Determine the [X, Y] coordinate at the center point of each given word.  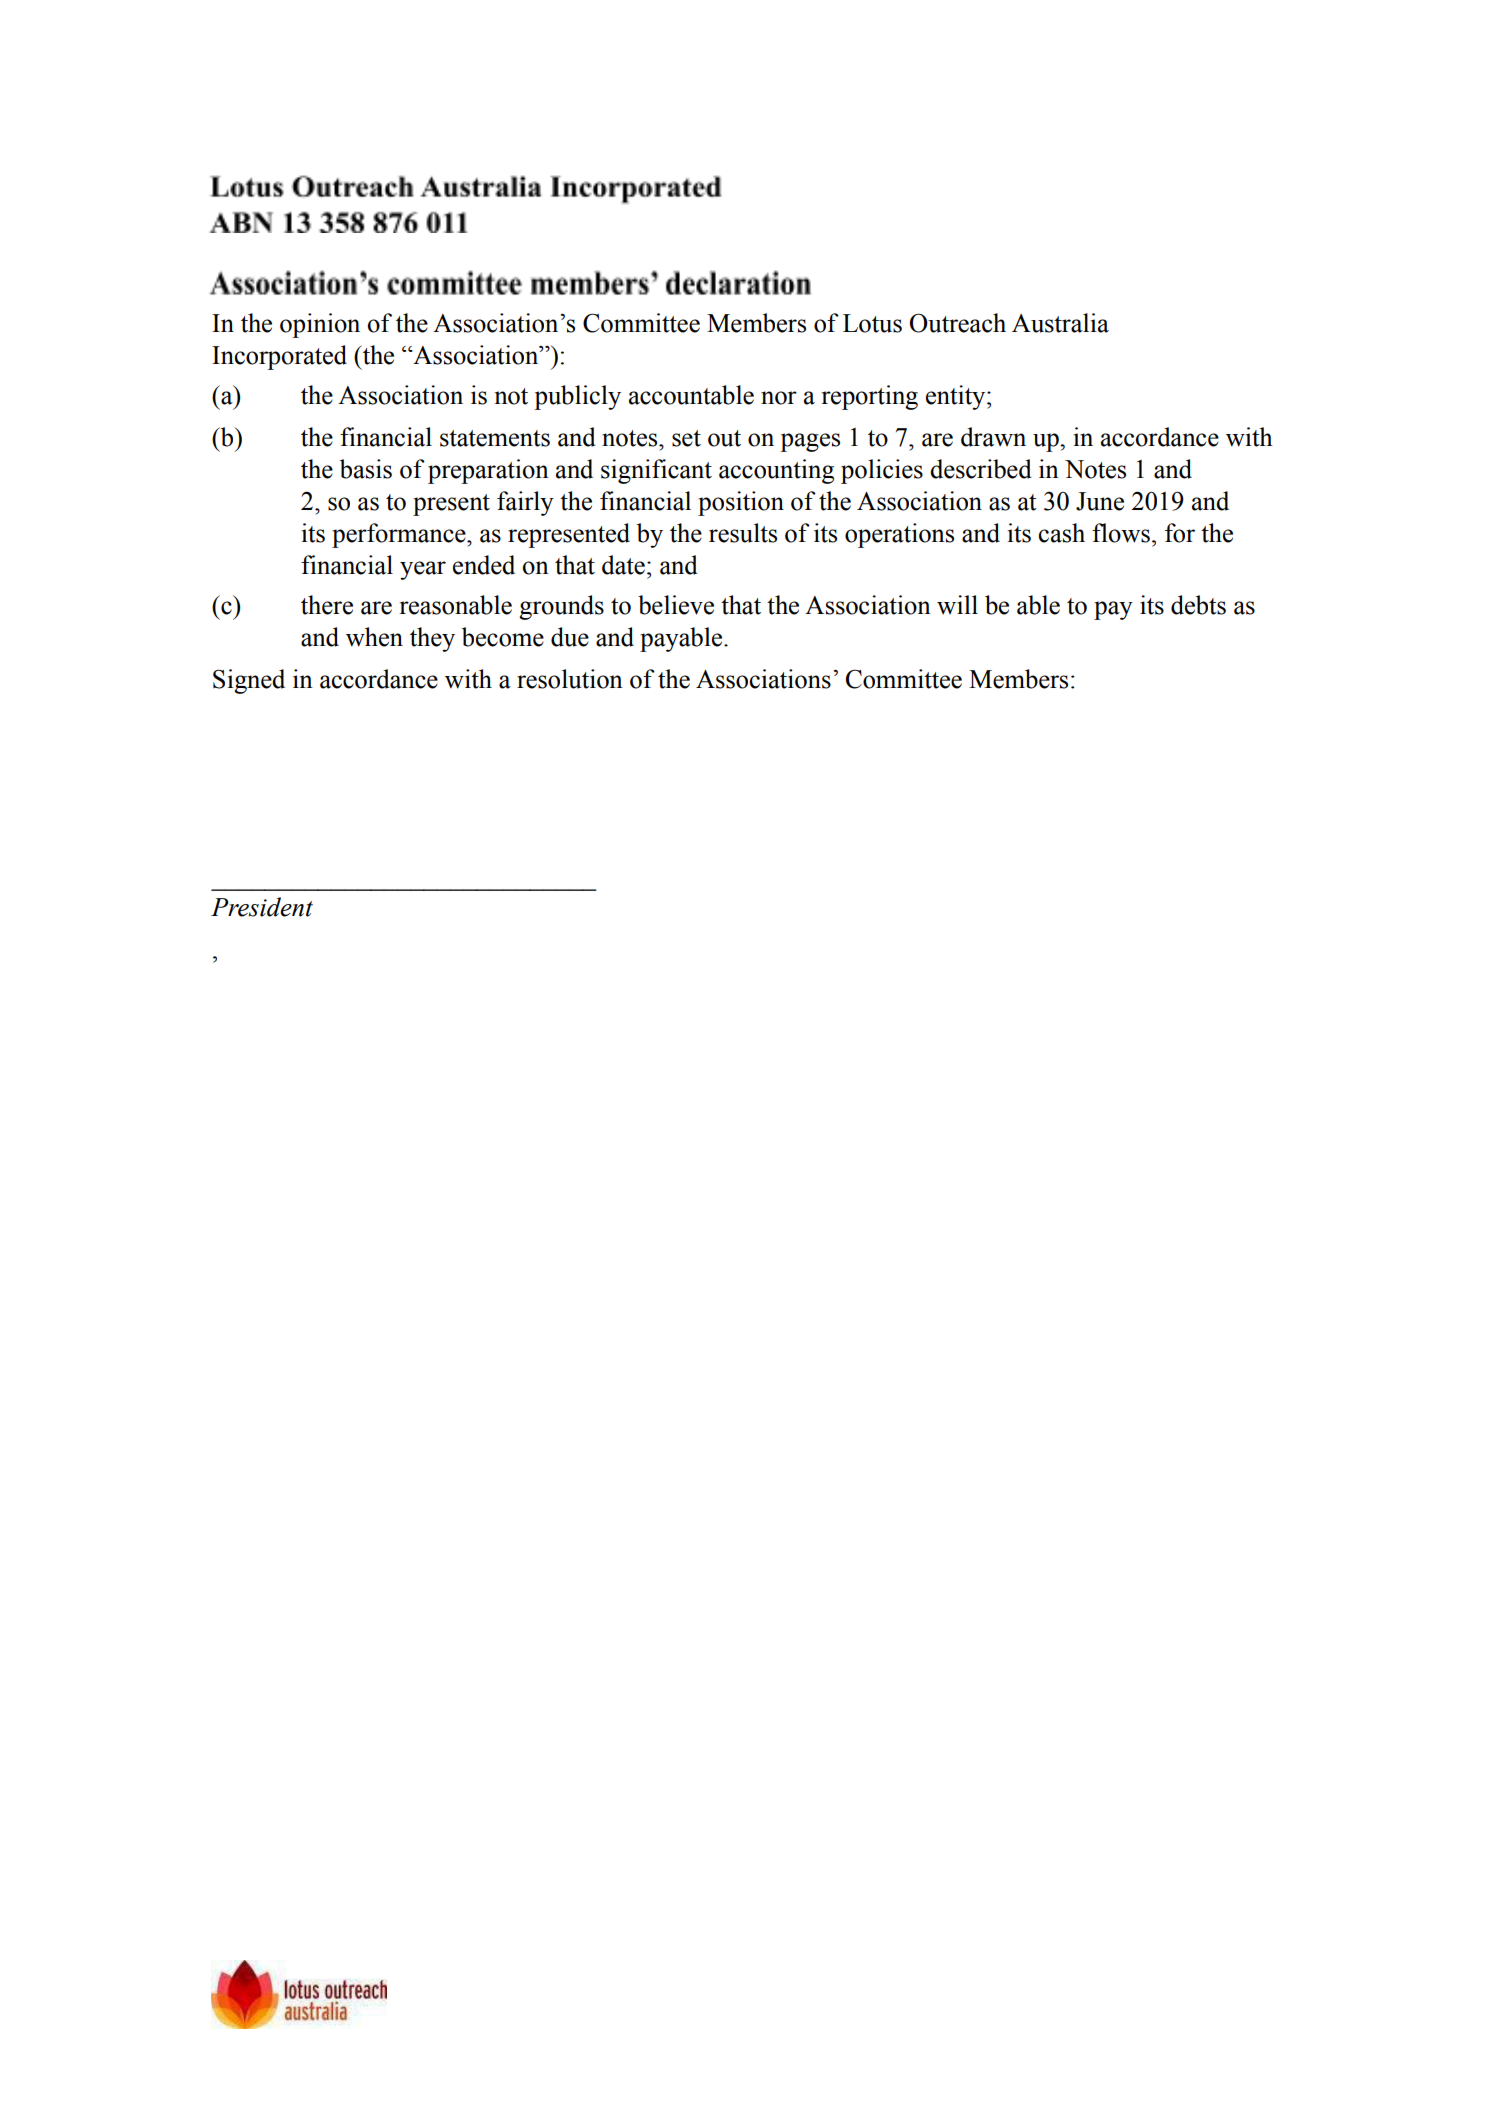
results [743, 533]
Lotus [872, 323]
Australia [1060, 323]
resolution [570, 679]
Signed [249, 681]
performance [400, 535]
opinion [320, 325]
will [957, 604]
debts [1198, 605]
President [262, 907]
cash [1061, 533]
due [570, 637]
